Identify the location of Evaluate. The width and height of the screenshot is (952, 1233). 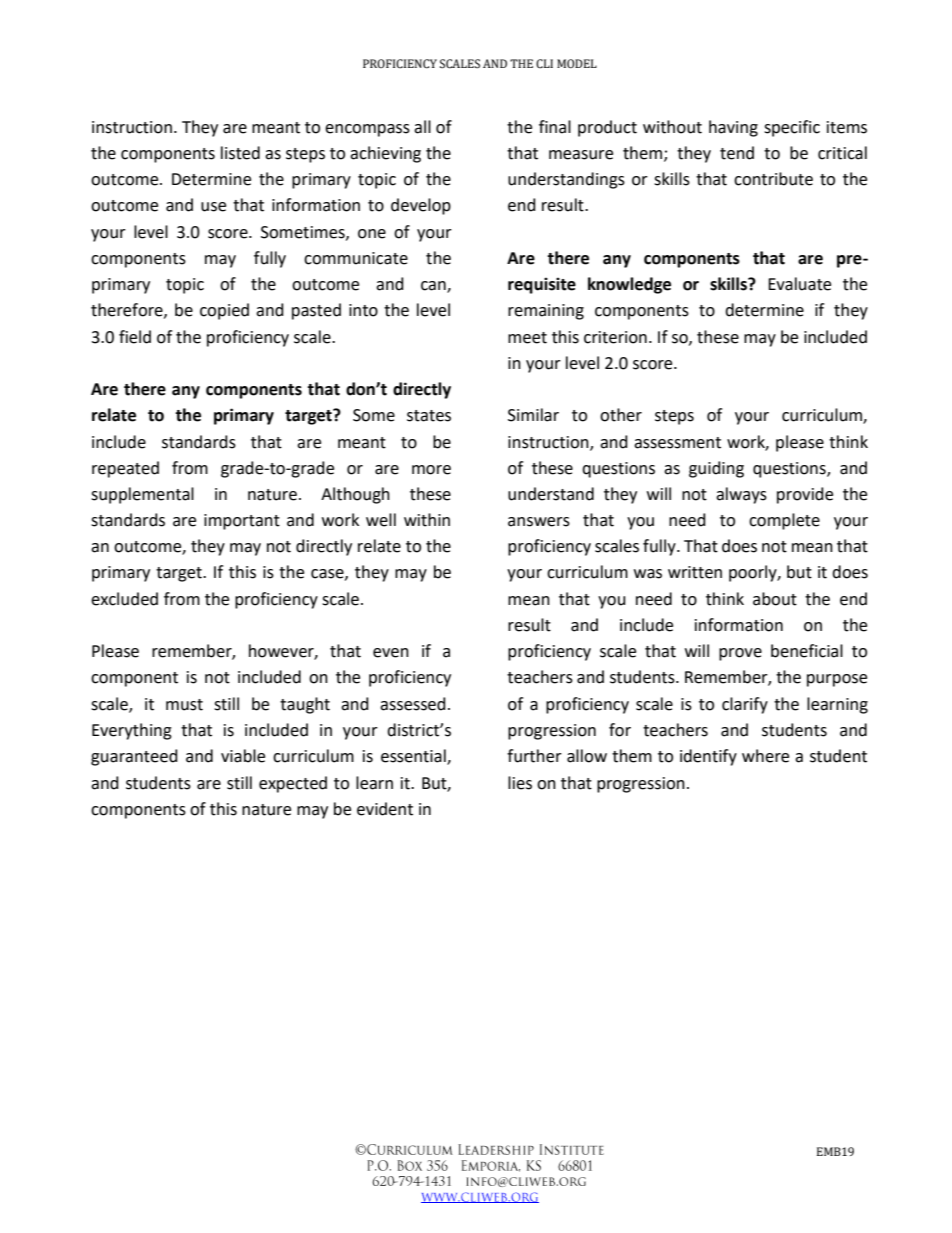
(799, 284).
